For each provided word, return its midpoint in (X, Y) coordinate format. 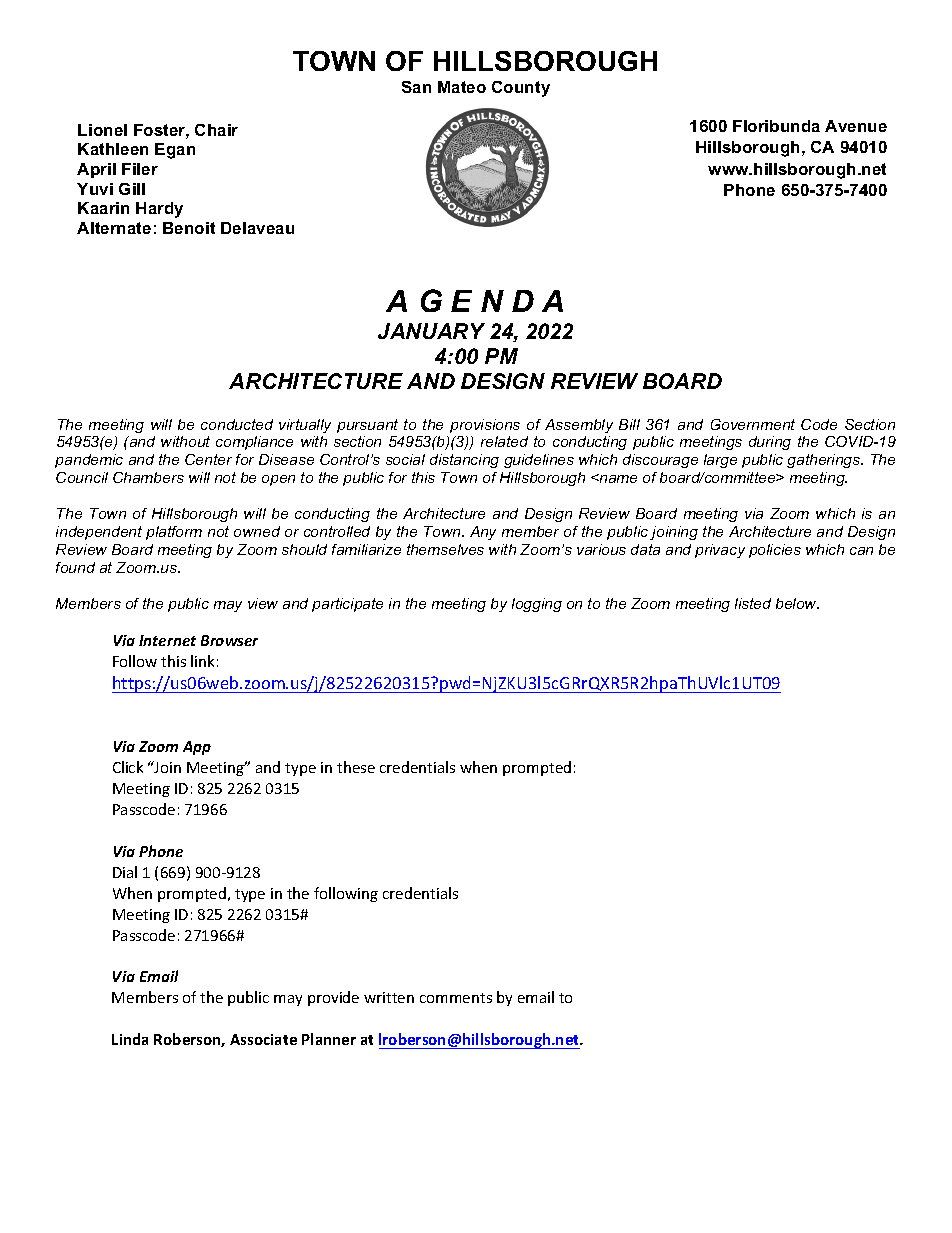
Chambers (148, 477)
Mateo (462, 87)
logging (537, 605)
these (356, 767)
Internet (167, 640)
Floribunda (776, 126)
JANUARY (431, 331)
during (770, 443)
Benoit (189, 228)
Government (753, 424)
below (797, 603)
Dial (125, 872)
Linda (130, 1039)
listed (753, 603)
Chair (216, 130)
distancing (464, 461)
